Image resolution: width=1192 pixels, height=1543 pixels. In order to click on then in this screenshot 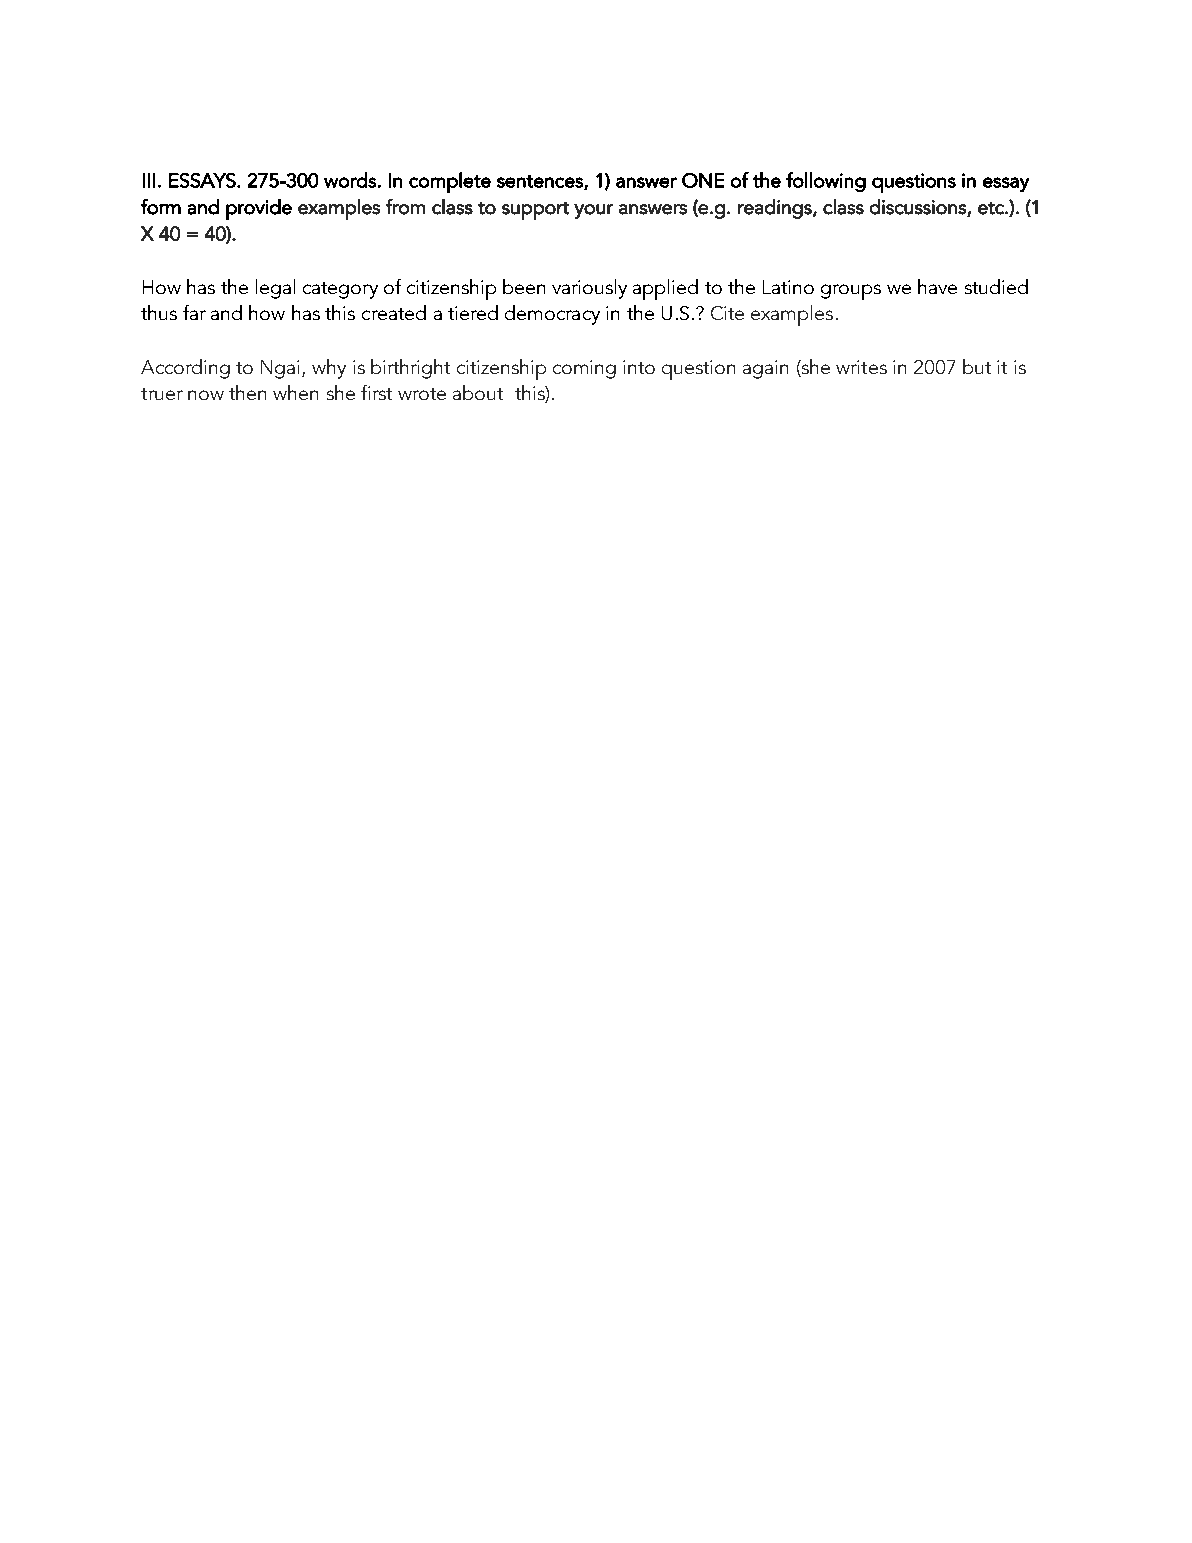, I will do `click(247, 392)`.
